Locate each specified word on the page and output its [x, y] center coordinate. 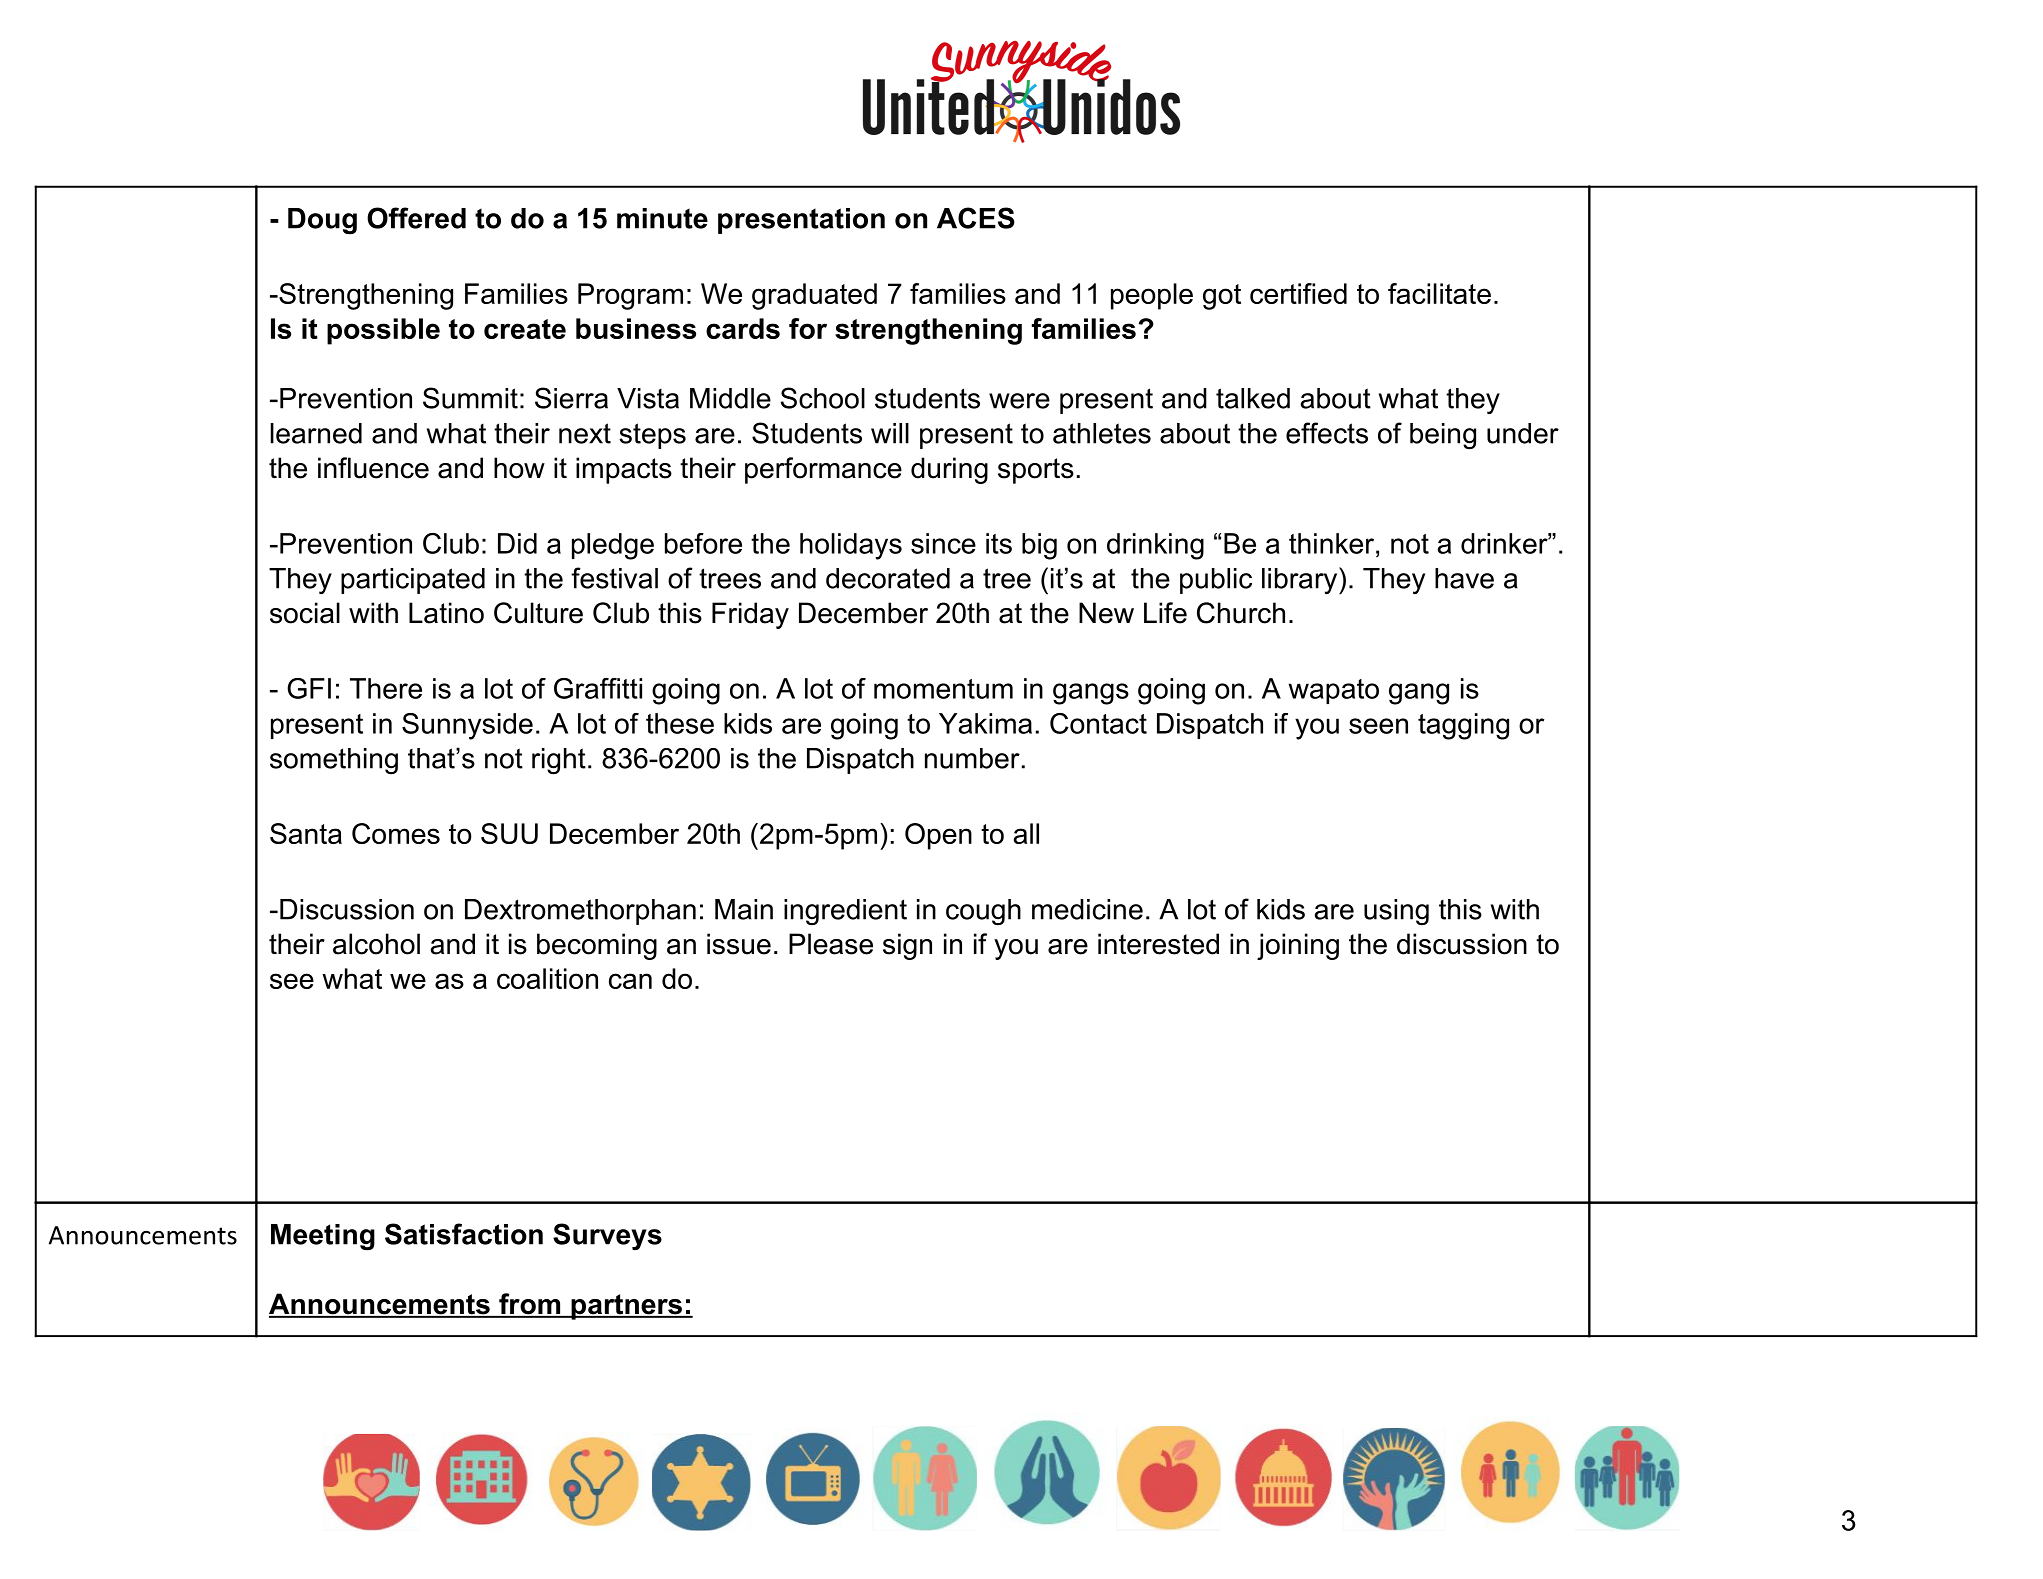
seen [1378, 726]
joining [1298, 946]
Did [517, 543]
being [1443, 436]
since [943, 543]
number [972, 758]
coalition [547, 978]
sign [907, 946]
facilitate [1439, 293]
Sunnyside [467, 726]
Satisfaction [464, 1234]
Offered [416, 218]
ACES [976, 218]
